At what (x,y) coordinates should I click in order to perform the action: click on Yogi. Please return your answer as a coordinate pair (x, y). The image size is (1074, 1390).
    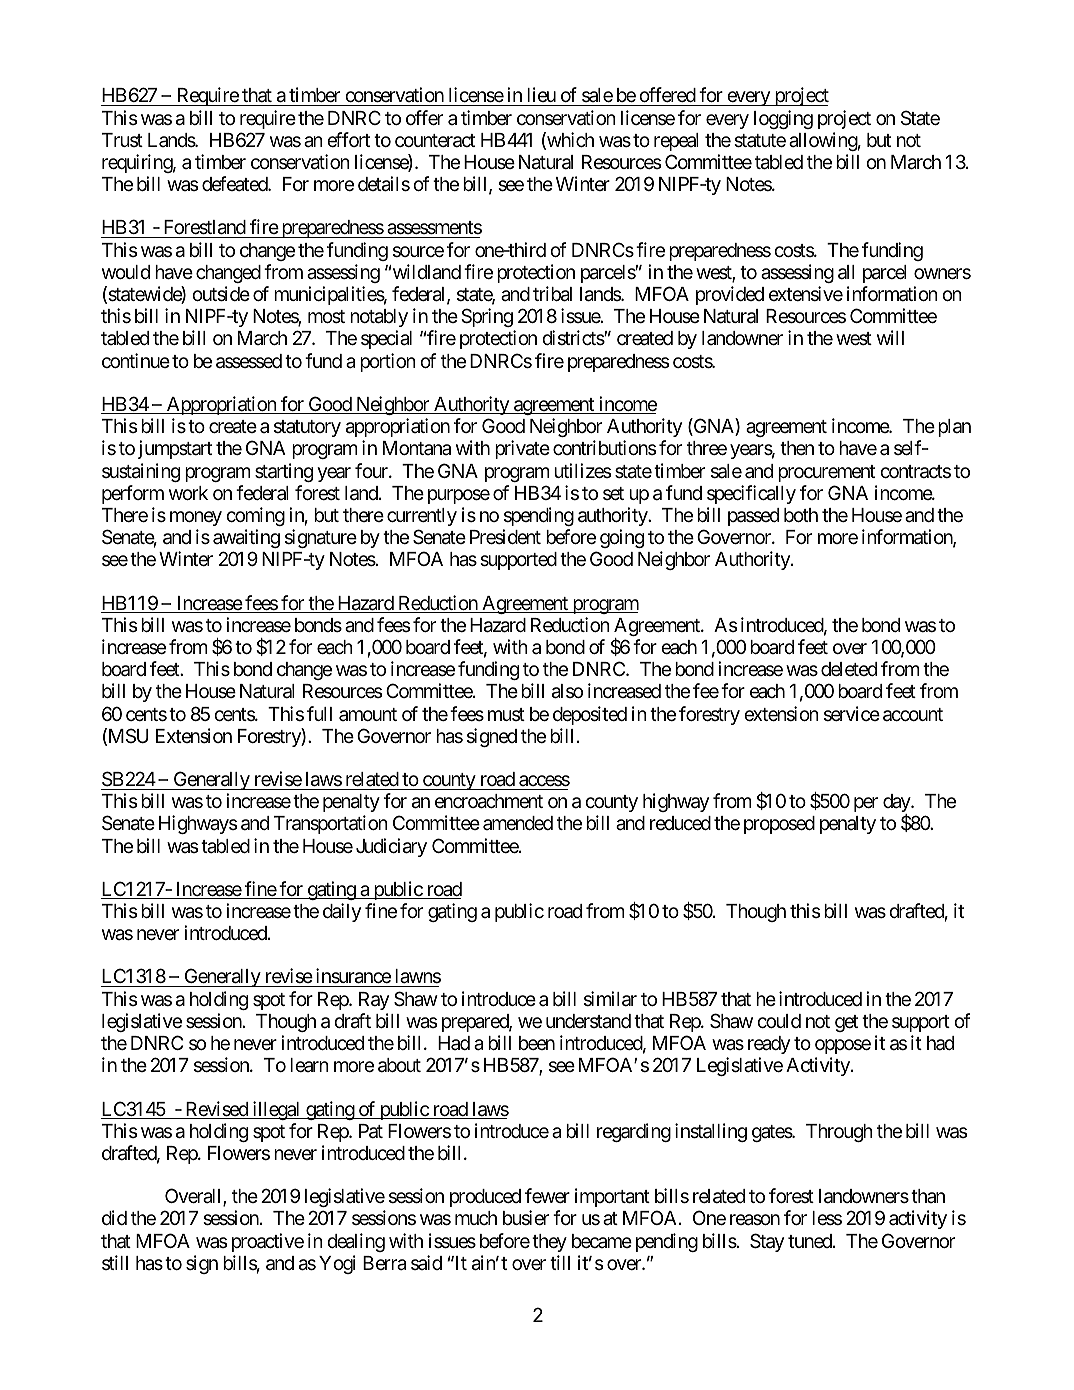
    Looking at the image, I should click on (337, 1264).
